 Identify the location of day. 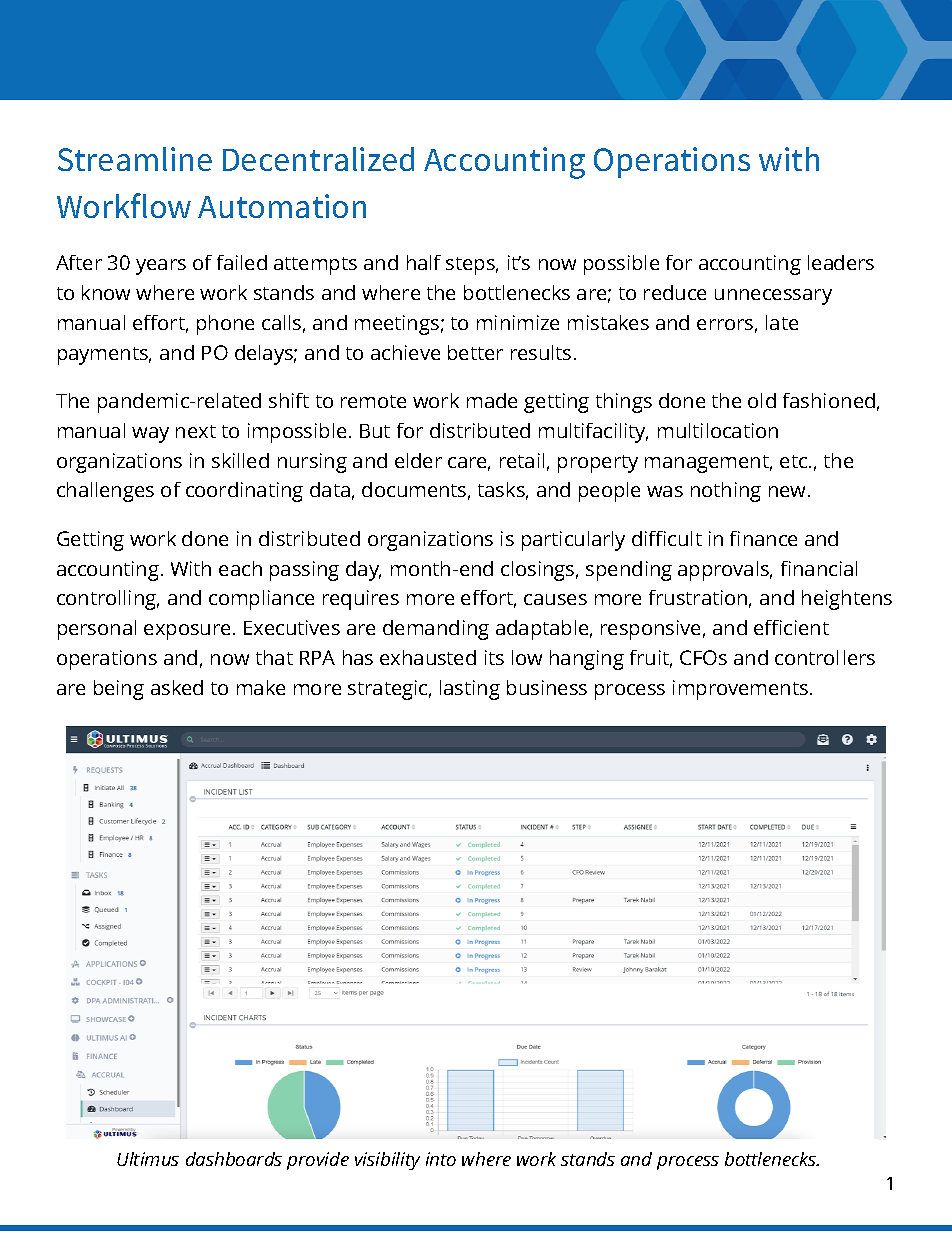
(363, 571).
